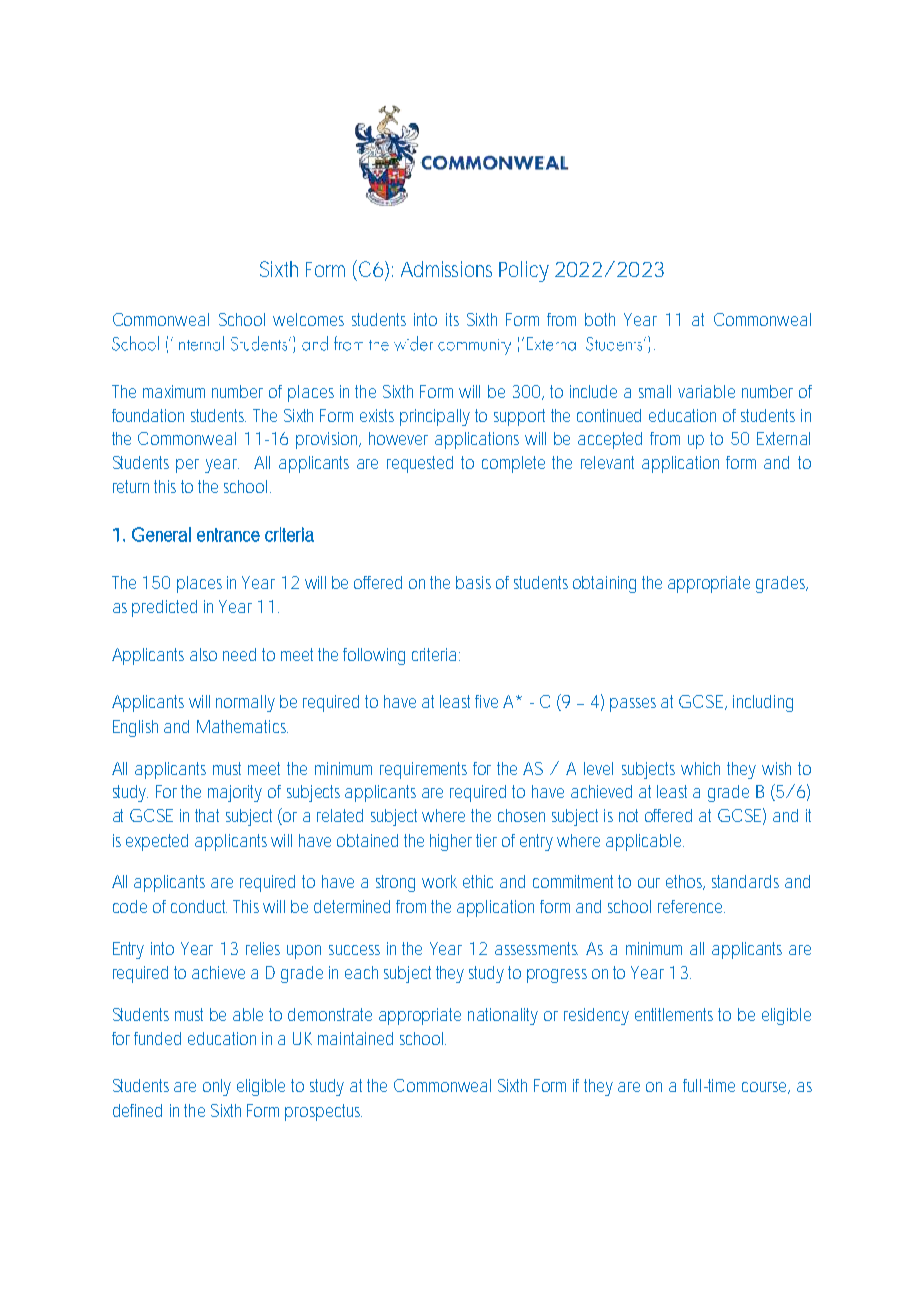 Image resolution: width=924 pixels, height=1308 pixels. Describe the element at coordinates (217, 1087) in the screenshot. I see `only` at that location.
